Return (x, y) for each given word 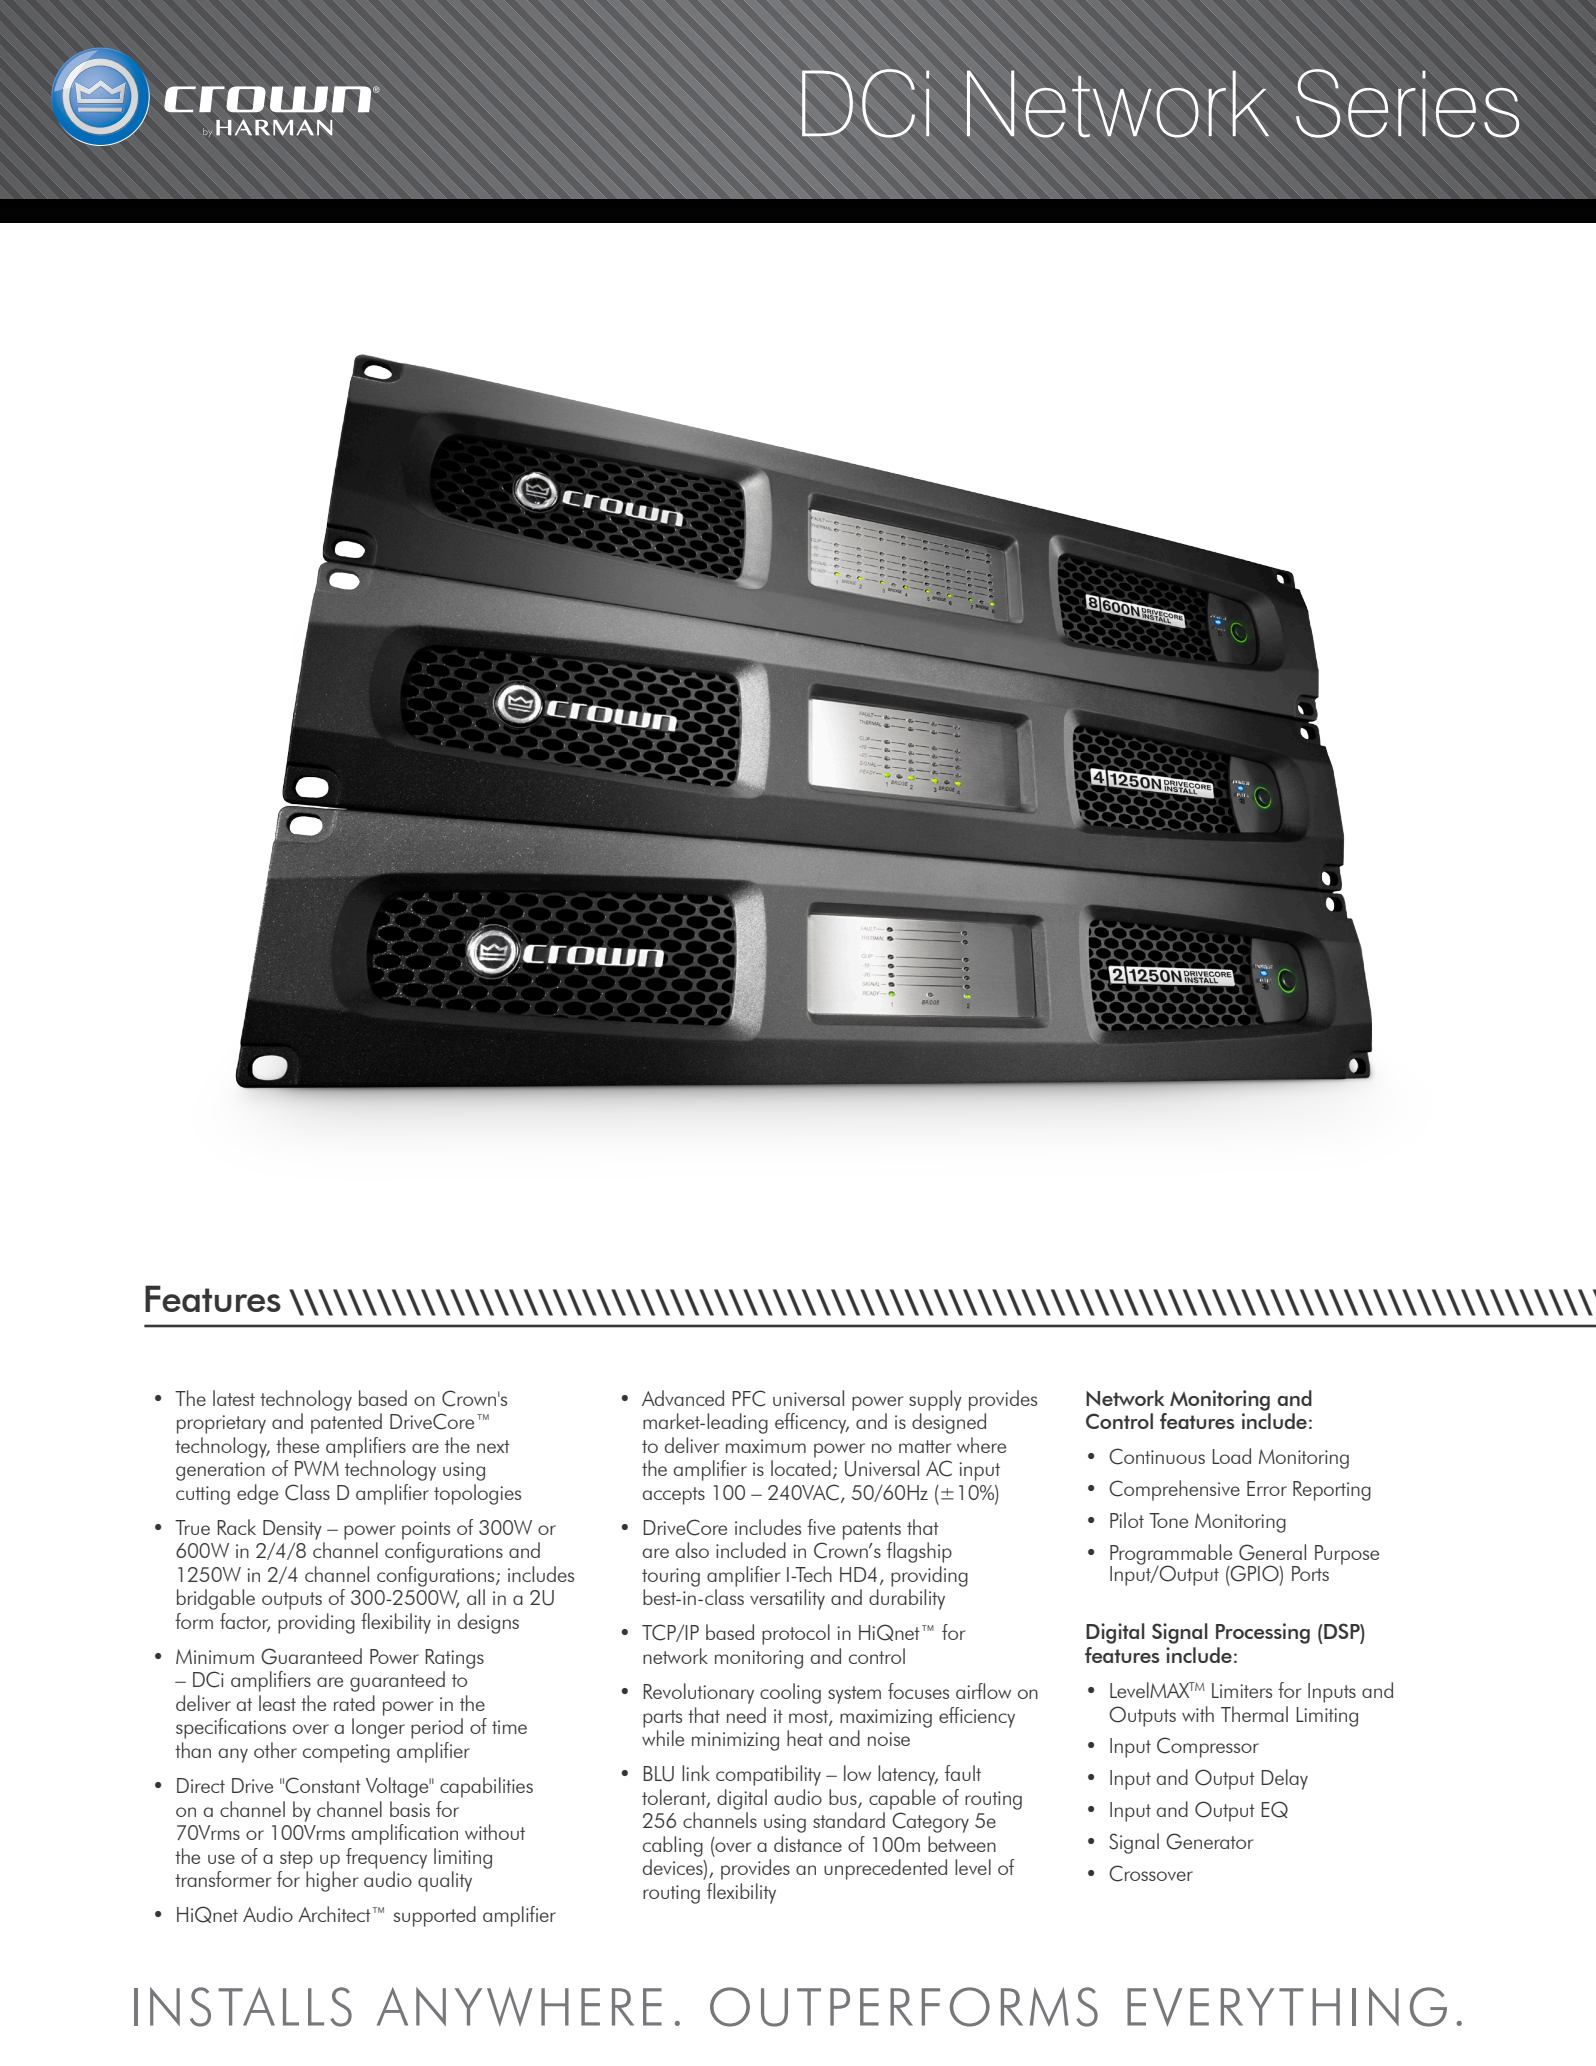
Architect (334, 1914)
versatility (787, 1599)
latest (234, 1398)
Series (1407, 103)
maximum (766, 1446)
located (801, 1468)
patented (346, 1423)
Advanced (683, 1398)
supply (935, 1400)
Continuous (1157, 1456)
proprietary (221, 1424)
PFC (748, 1398)
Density (292, 1530)
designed (949, 1423)
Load (1231, 1456)
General (1272, 1552)
